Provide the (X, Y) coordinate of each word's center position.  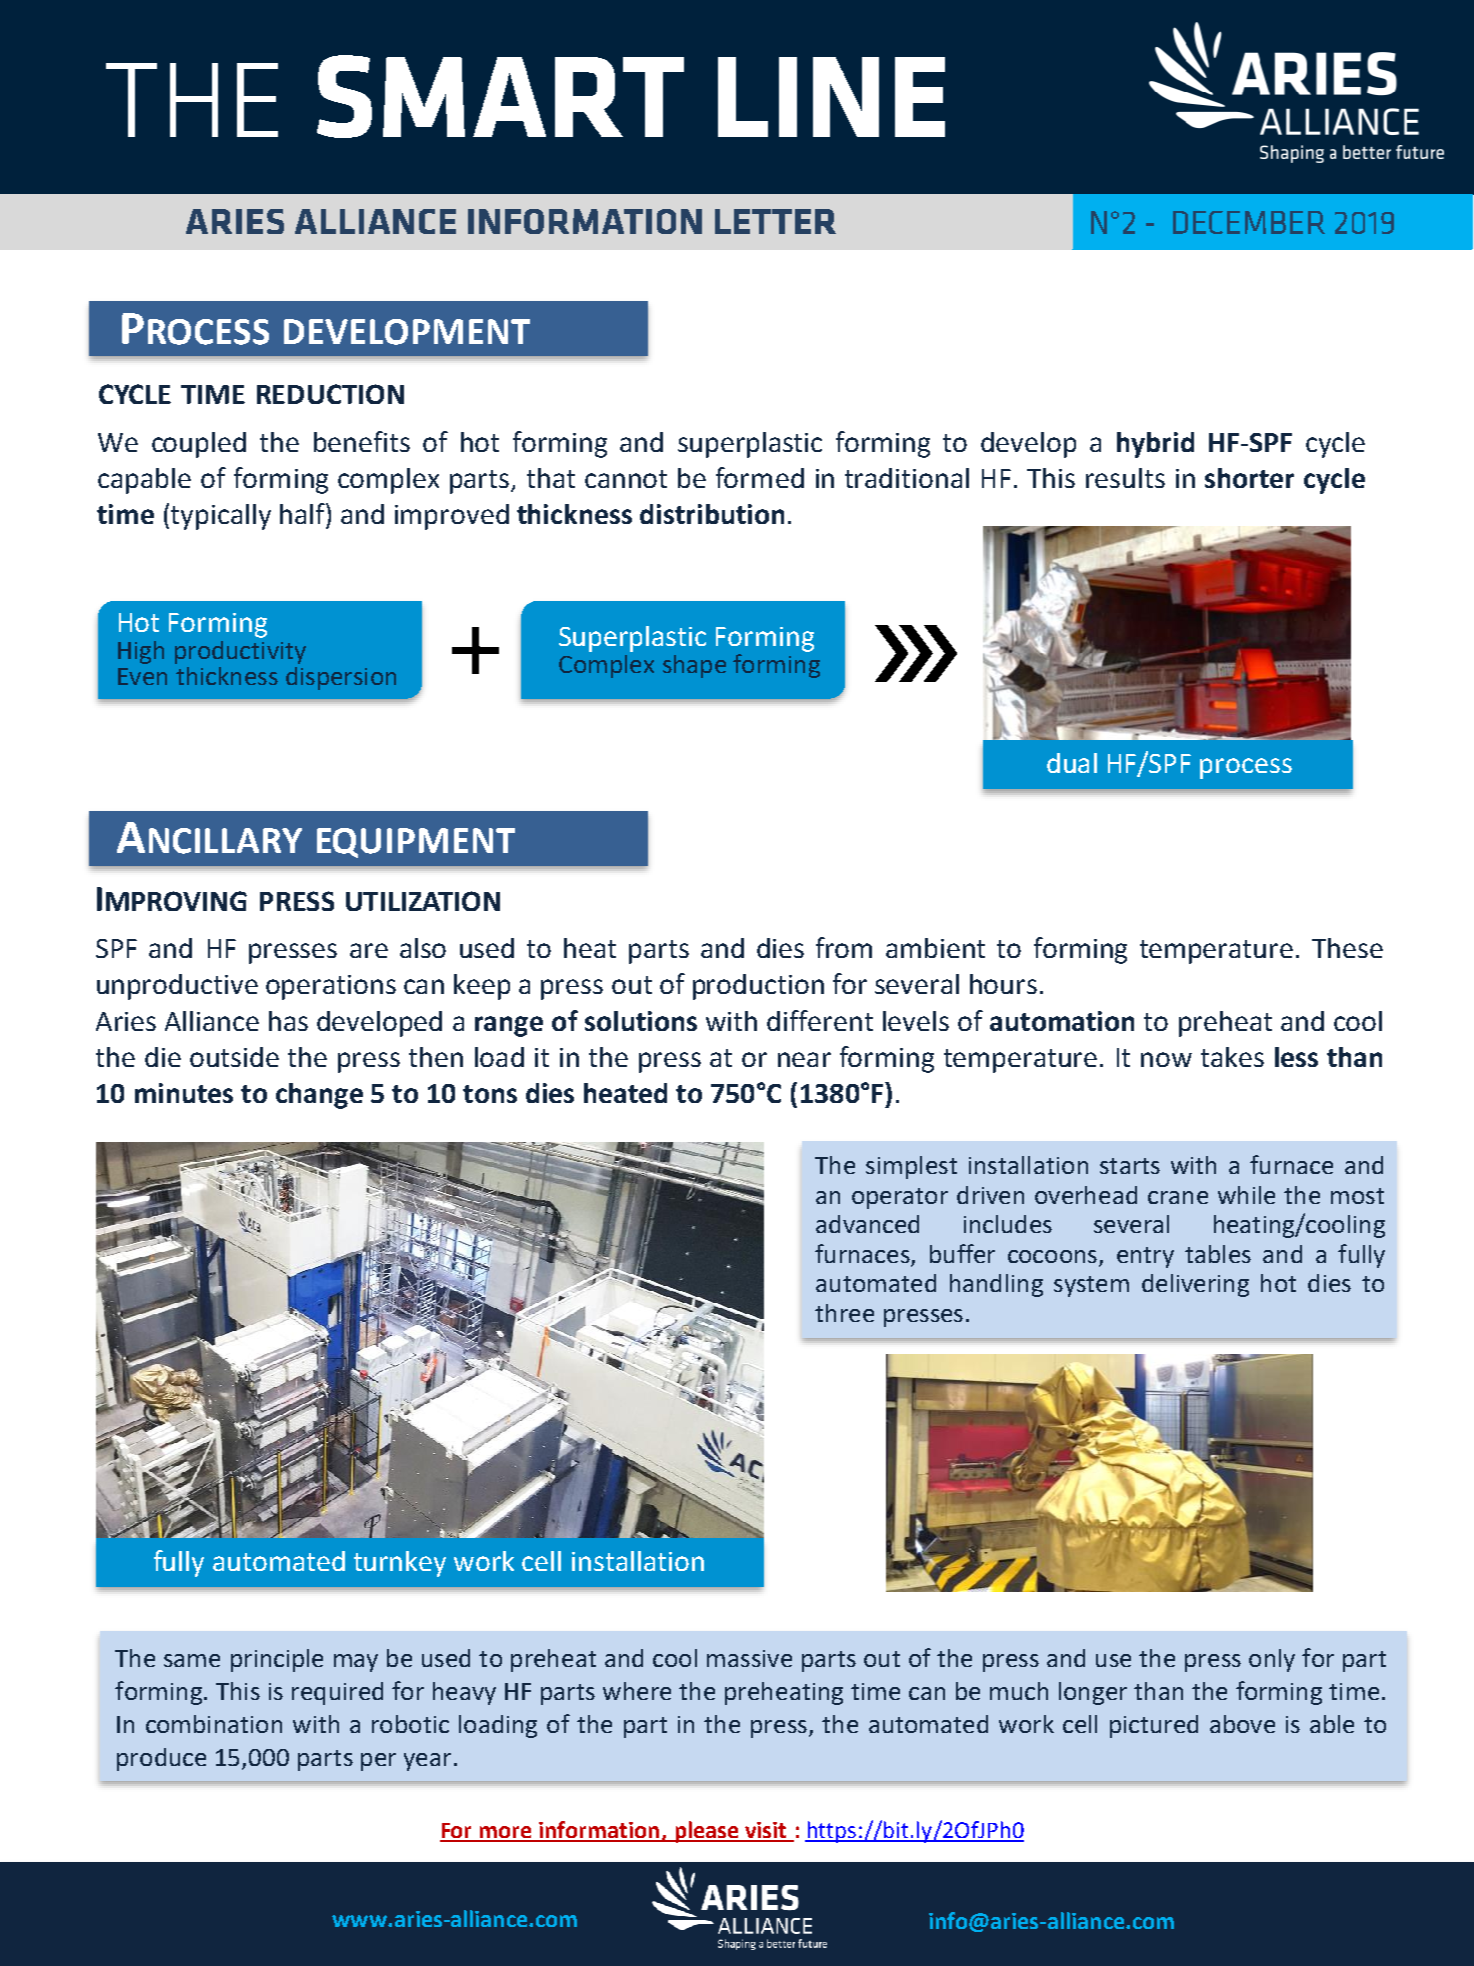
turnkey (400, 1564)
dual (1072, 763)
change (319, 1096)
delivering (1195, 1285)
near (804, 1059)
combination (214, 1724)
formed (760, 477)
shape (694, 666)
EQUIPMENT (416, 843)
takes (1232, 1057)
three (844, 1313)
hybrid (1155, 445)
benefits (362, 441)
